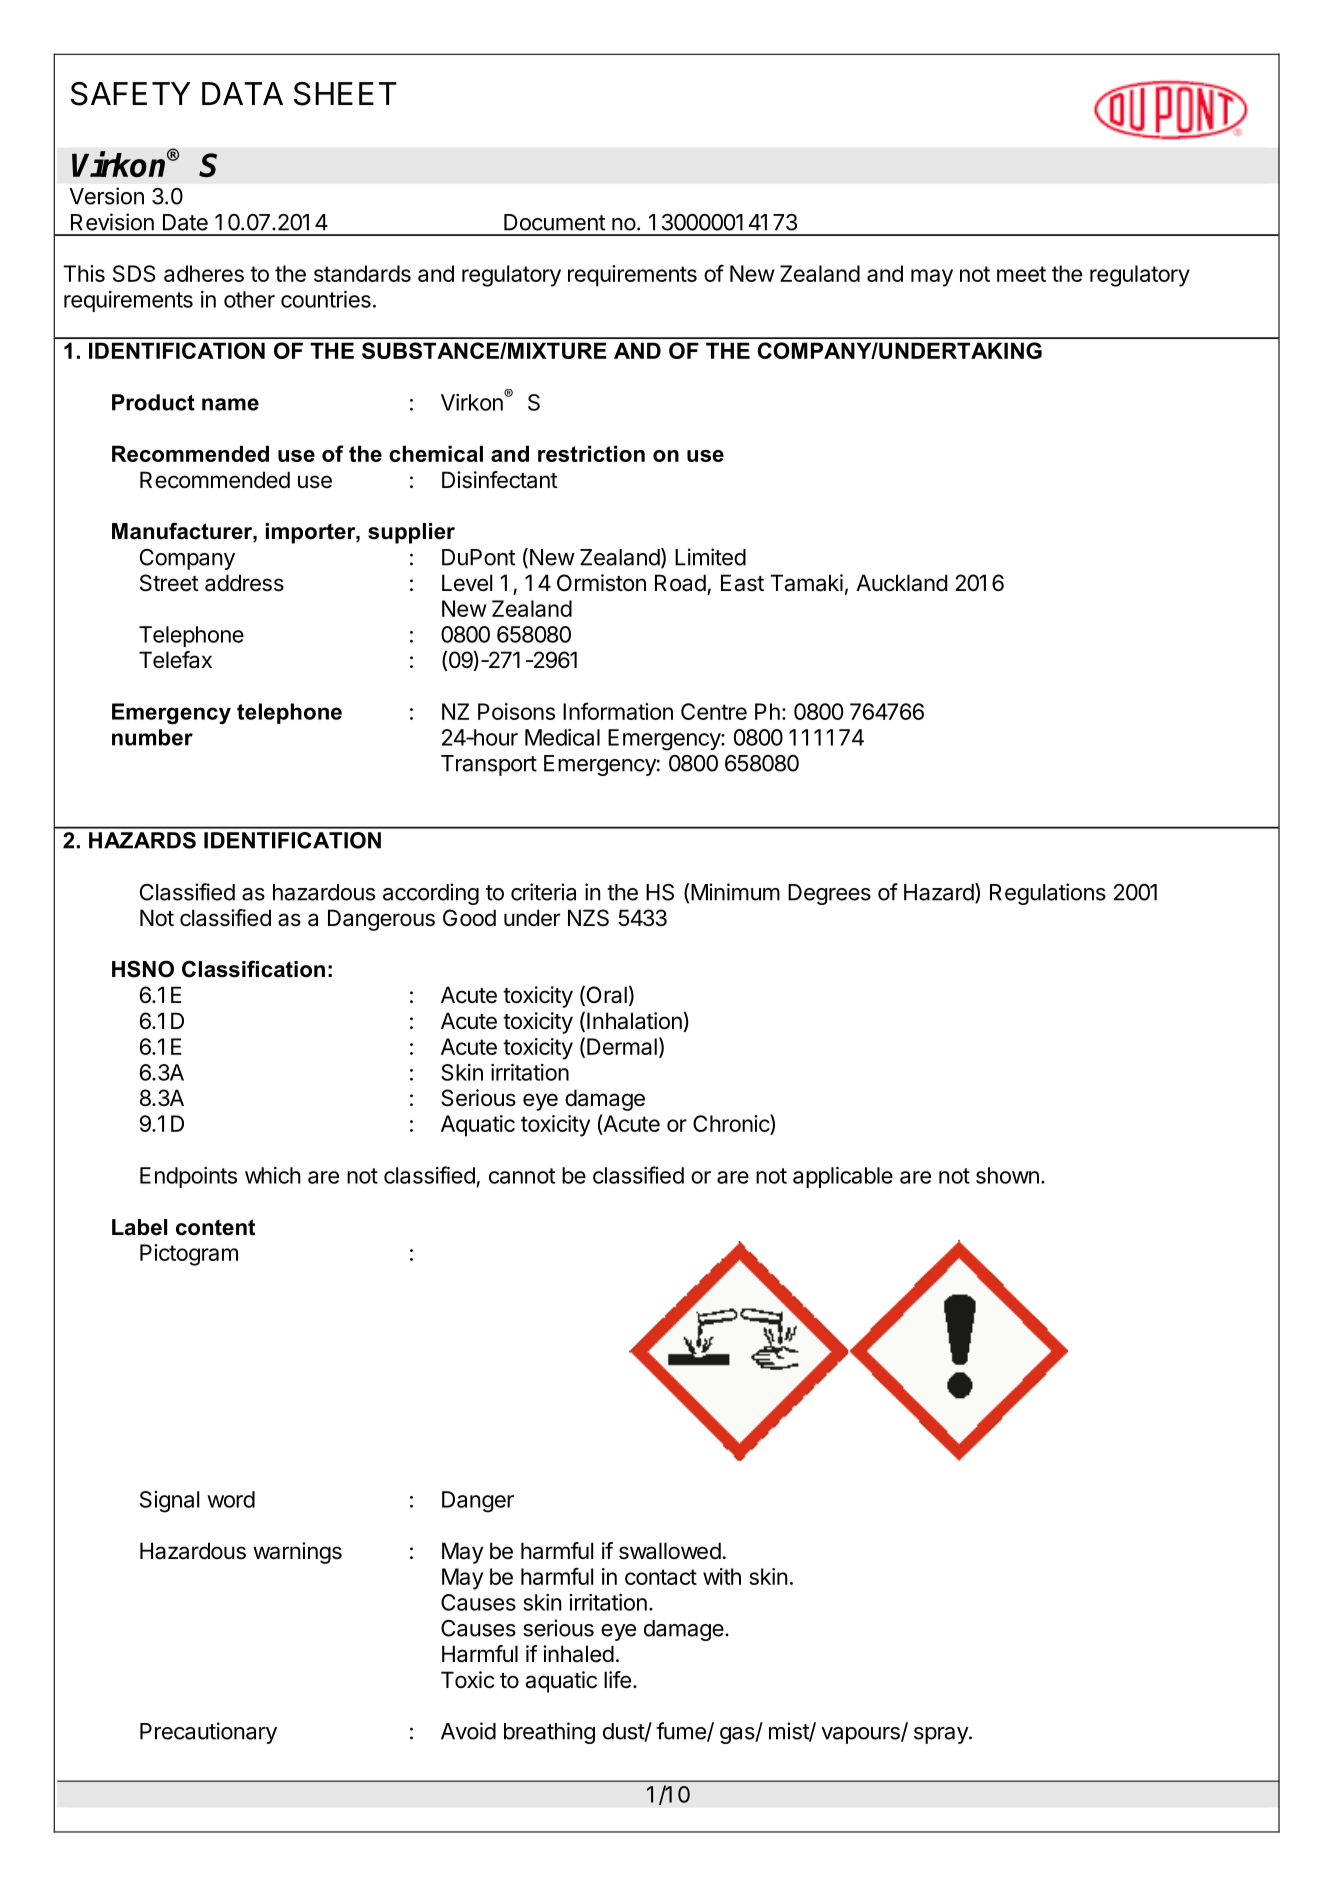 Image resolution: width=1333 pixels, height=1886 pixels. Describe the element at coordinates (1007, 1175) in the document. I see `shown` at that location.
